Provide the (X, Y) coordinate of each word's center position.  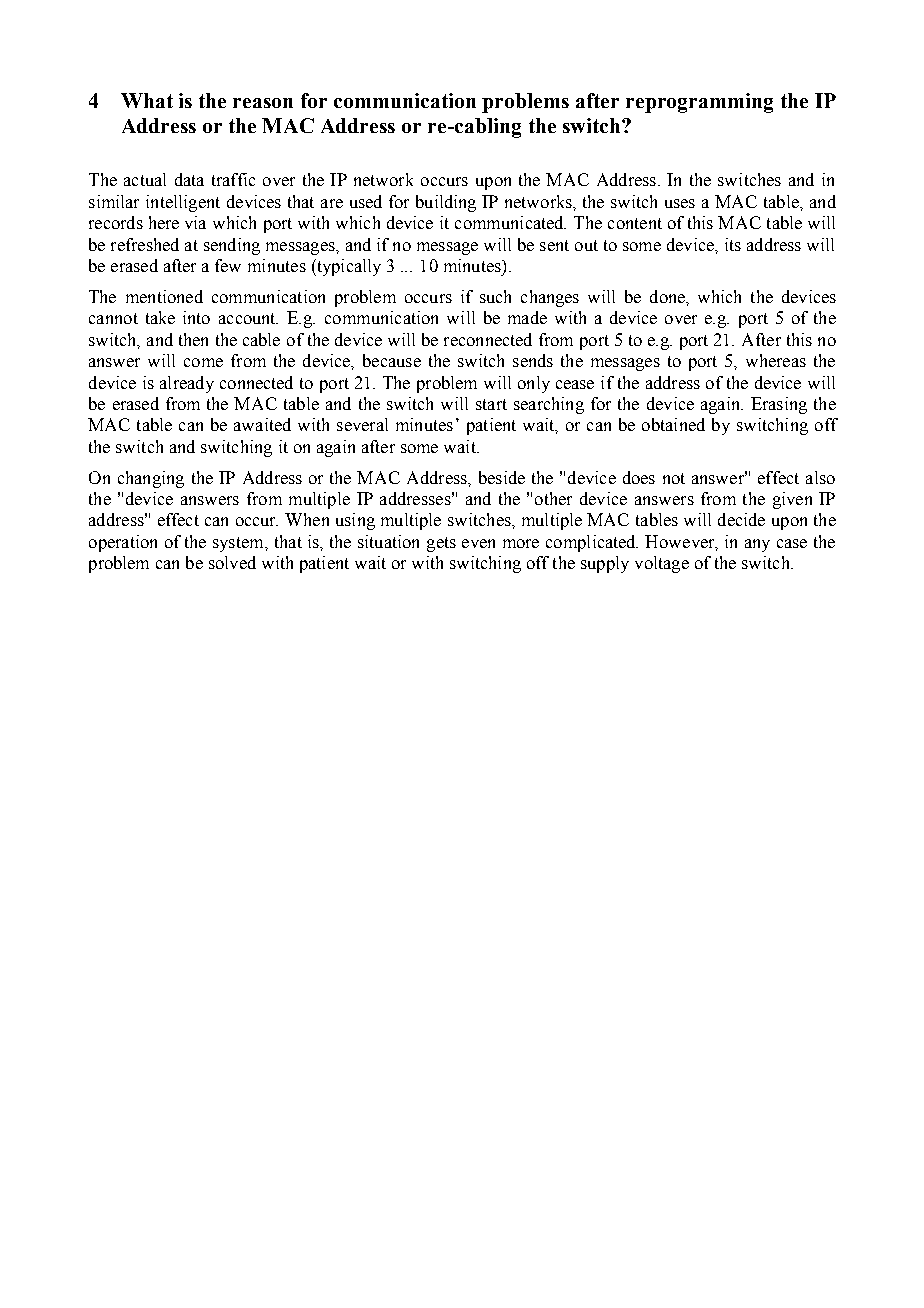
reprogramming (699, 103)
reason (263, 103)
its (733, 244)
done (668, 296)
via (195, 222)
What (147, 100)
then (193, 339)
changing (151, 479)
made (527, 317)
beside (502, 477)
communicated (510, 222)
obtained (673, 424)
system (239, 544)
